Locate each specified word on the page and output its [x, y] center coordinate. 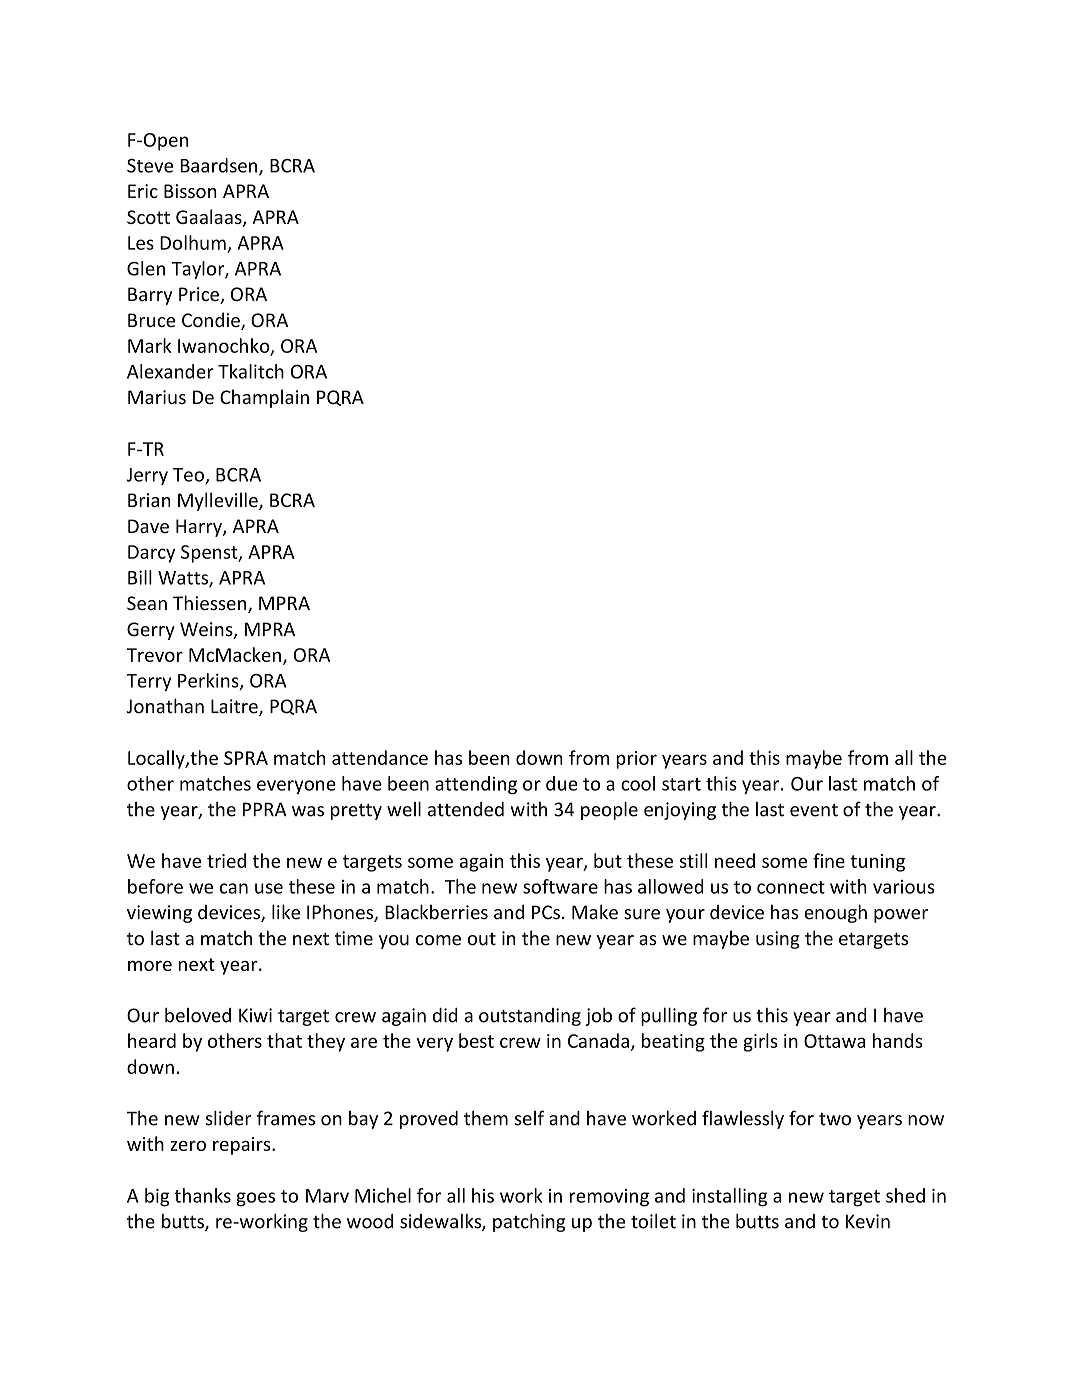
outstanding [530, 1017]
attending [476, 785]
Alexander [170, 371]
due [562, 783]
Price [200, 295]
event [814, 810]
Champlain [264, 398]
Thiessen [211, 604]
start [681, 784]
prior [636, 760]
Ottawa [834, 1041]
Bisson [190, 191]
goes [255, 1199]
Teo [189, 476]
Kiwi [255, 1015]
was [308, 811]
